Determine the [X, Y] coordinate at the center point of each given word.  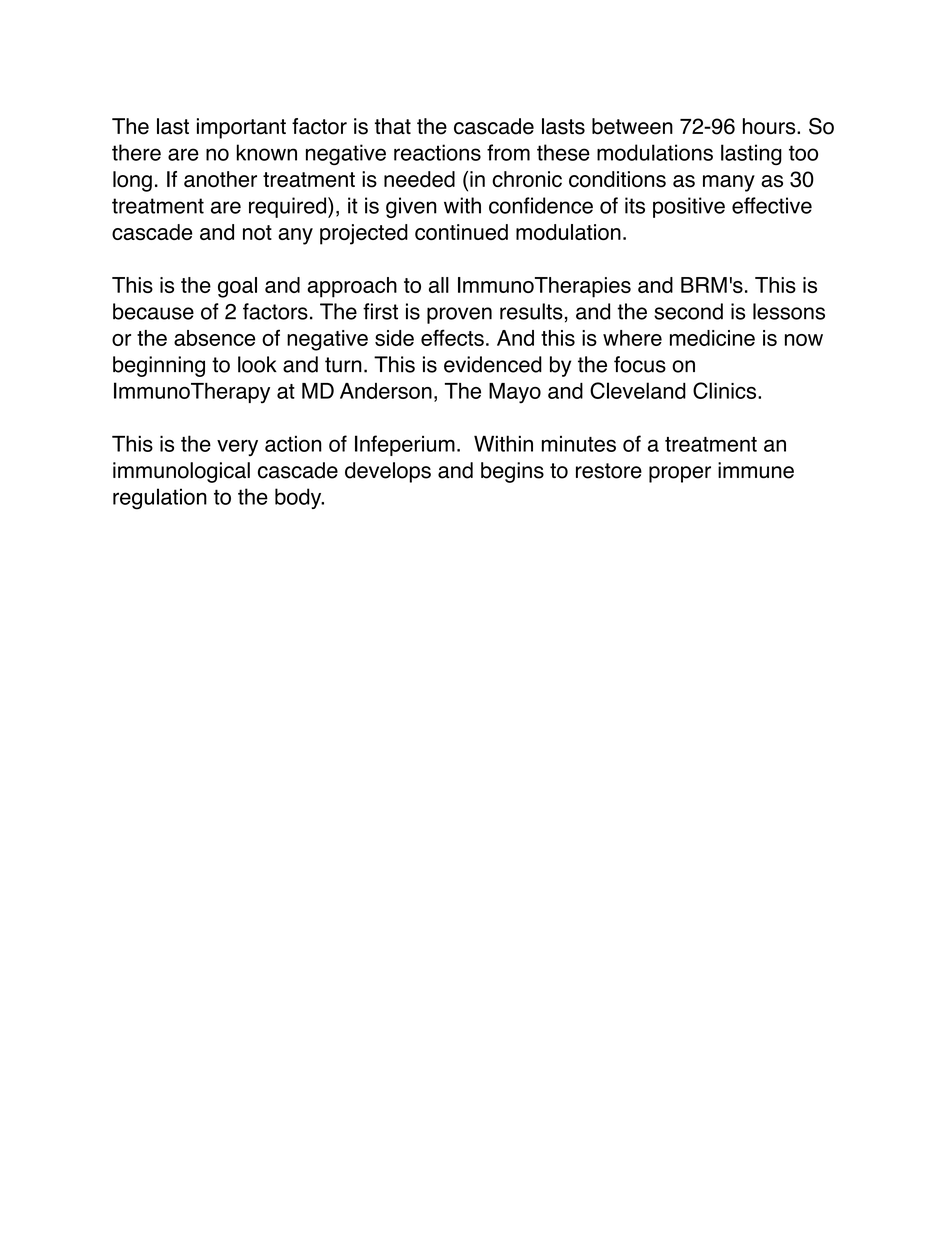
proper [680, 474]
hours [770, 126]
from [508, 152]
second [688, 311]
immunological [181, 472]
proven [459, 315]
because [153, 311]
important [241, 128]
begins [512, 472]
